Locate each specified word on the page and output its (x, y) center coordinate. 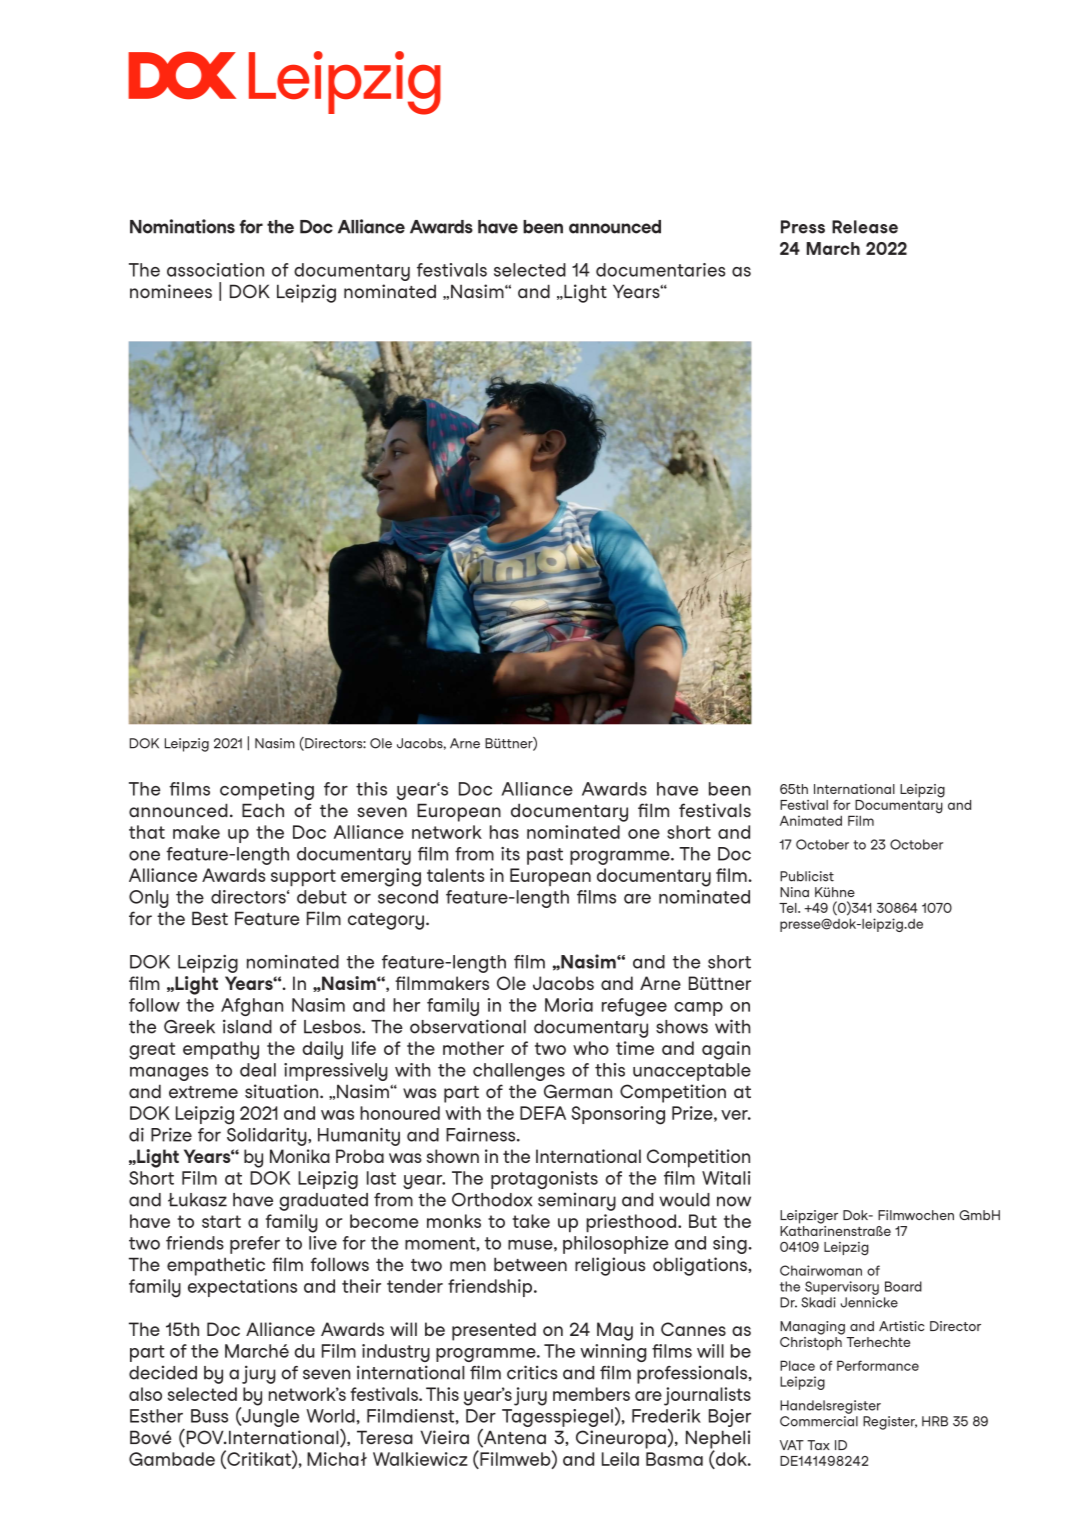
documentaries (661, 270)
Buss (209, 1416)
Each (263, 810)
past (545, 856)
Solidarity (268, 1137)
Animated (811, 820)
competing (267, 791)
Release (865, 227)
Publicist (807, 876)
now (734, 1201)
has (504, 832)
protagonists (544, 1180)
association (215, 270)
